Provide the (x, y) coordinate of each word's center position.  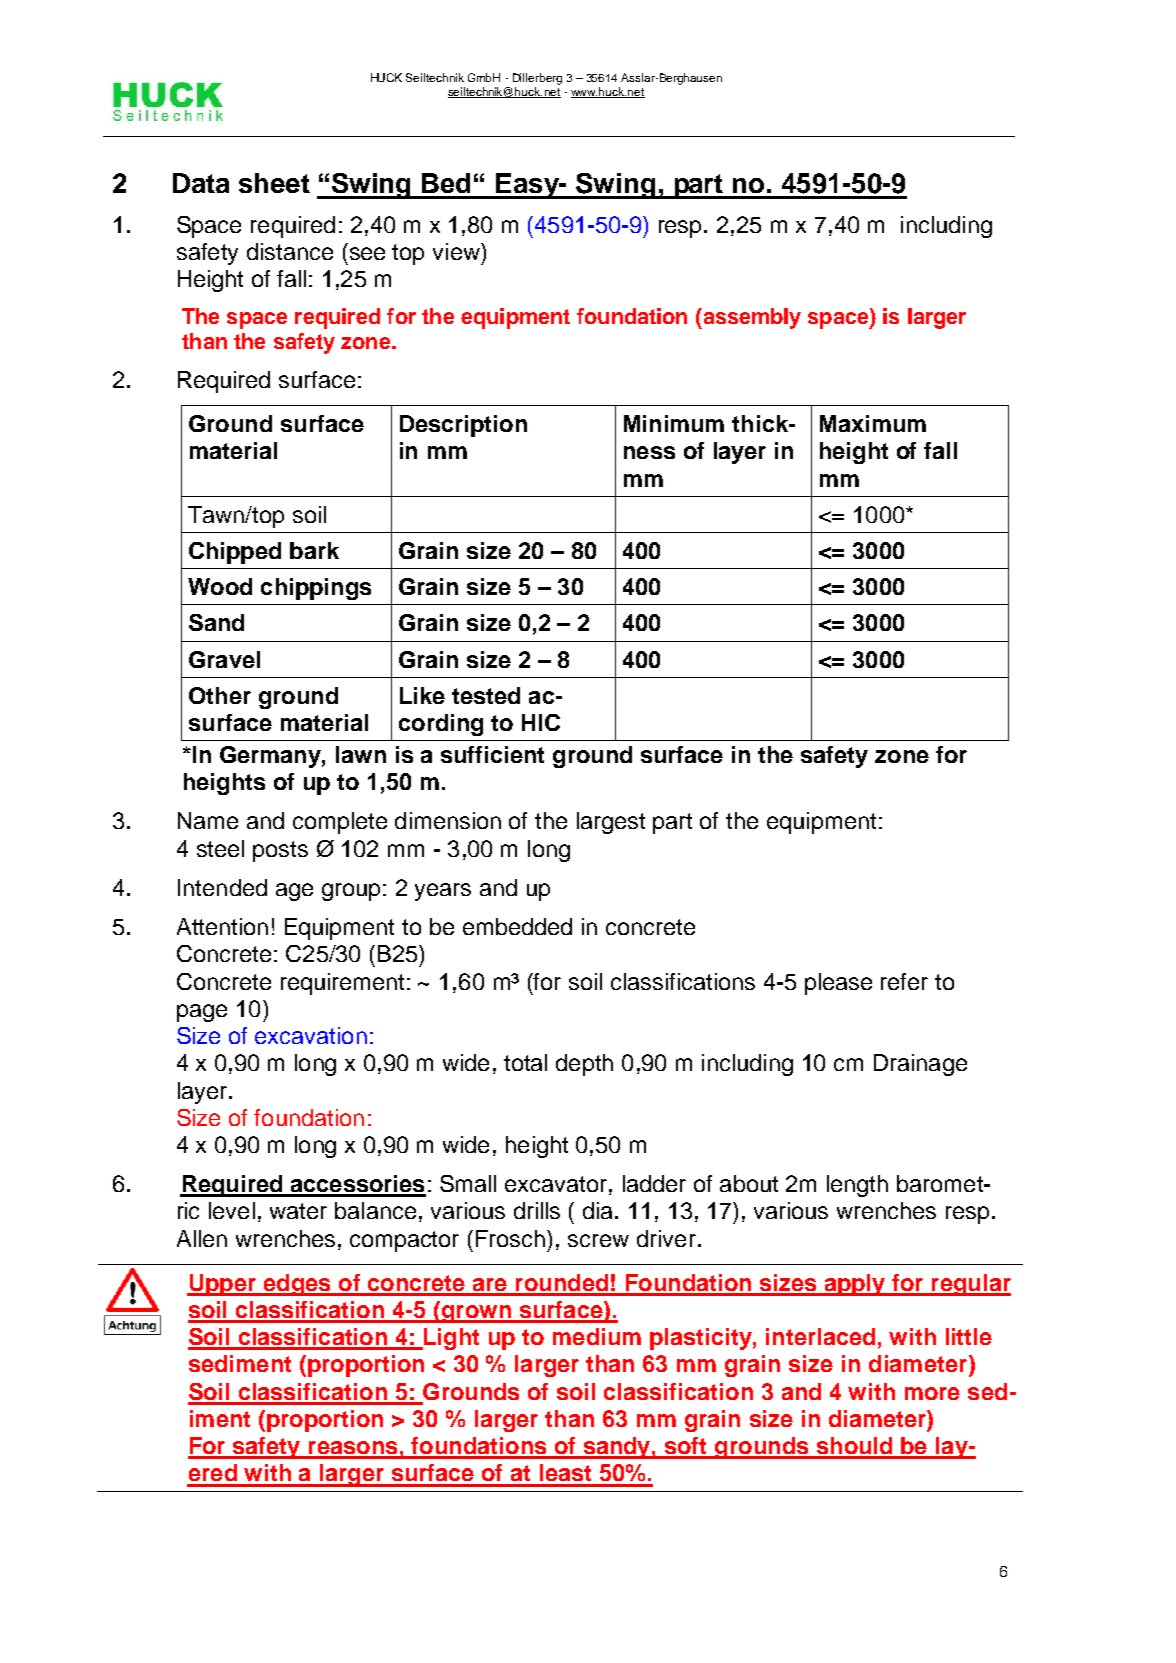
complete (340, 823)
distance (290, 251)
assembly (751, 318)
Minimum (674, 423)
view (457, 251)
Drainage (920, 1065)
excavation (311, 1035)
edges (297, 1285)
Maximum (873, 423)
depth (584, 1065)
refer (904, 981)
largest (611, 823)
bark (314, 550)
